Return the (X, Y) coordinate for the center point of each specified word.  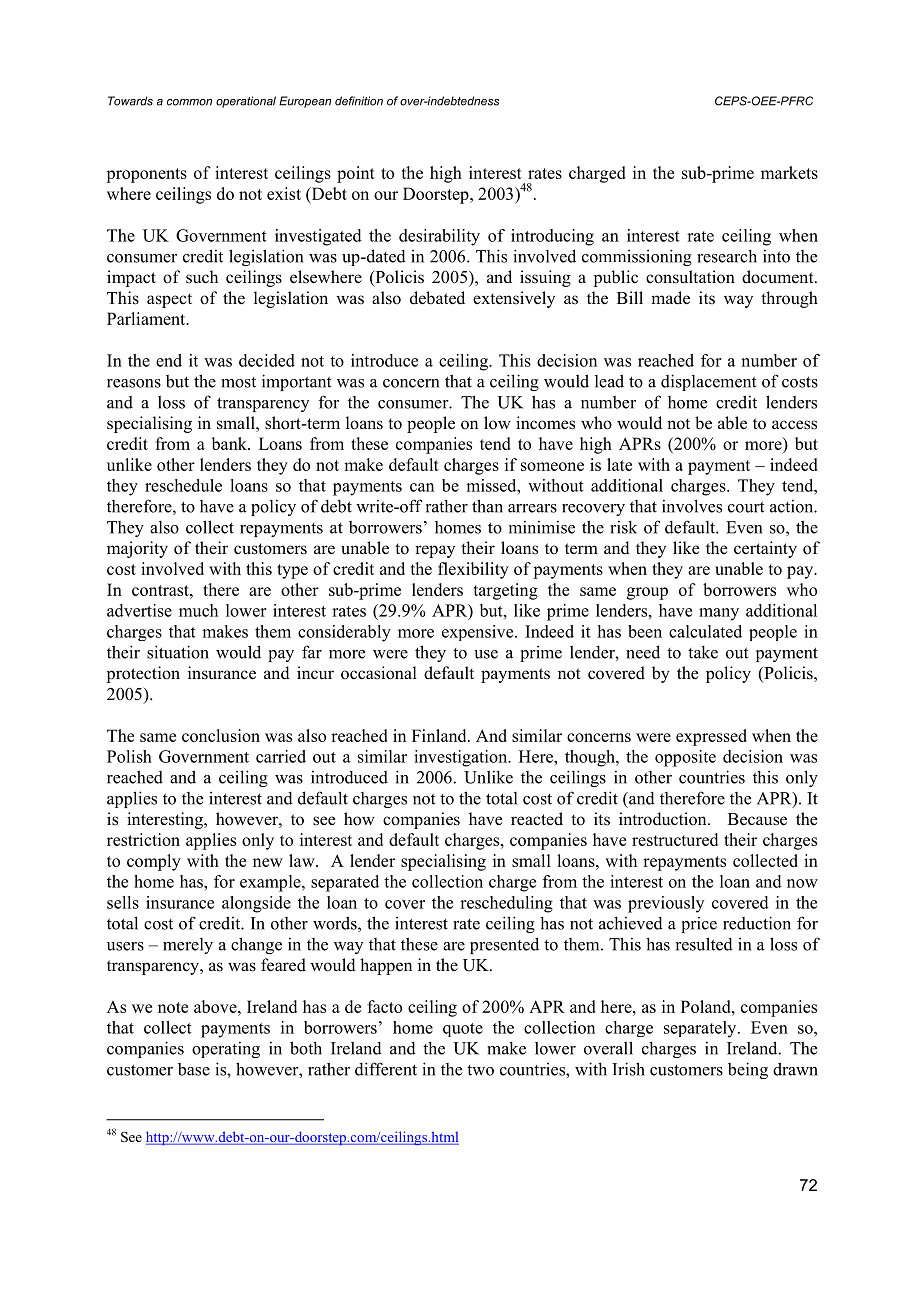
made (670, 298)
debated (437, 298)
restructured (675, 839)
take (703, 652)
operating (226, 1050)
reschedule (183, 485)
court (746, 507)
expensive (479, 633)
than (487, 506)
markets (789, 172)
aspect (169, 300)
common (189, 102)
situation (178, 652)
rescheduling (506, 904)
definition (359, 101)
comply (154, 862)
